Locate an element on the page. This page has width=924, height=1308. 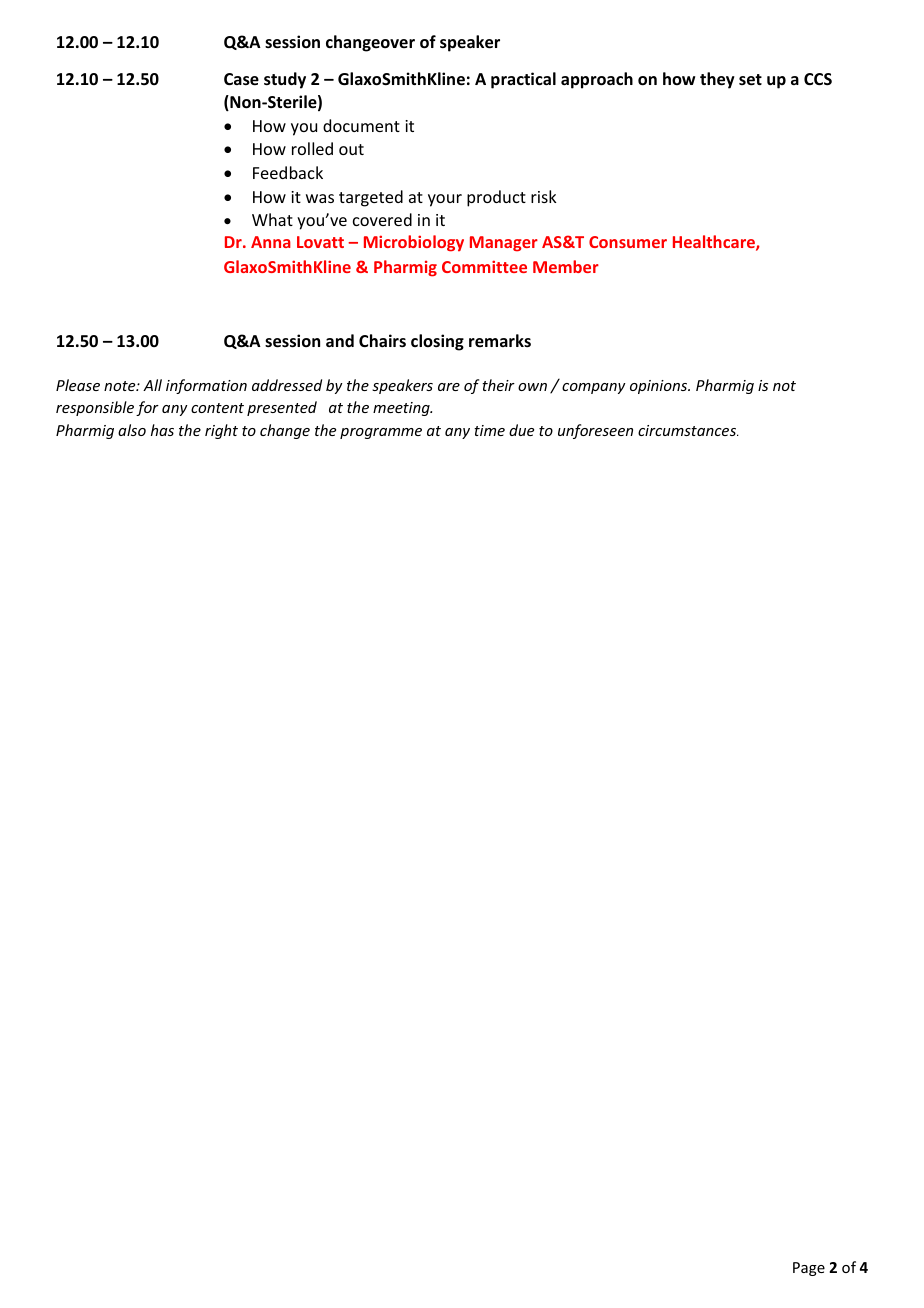
unforeseen is located at coordinates (595, 431).
